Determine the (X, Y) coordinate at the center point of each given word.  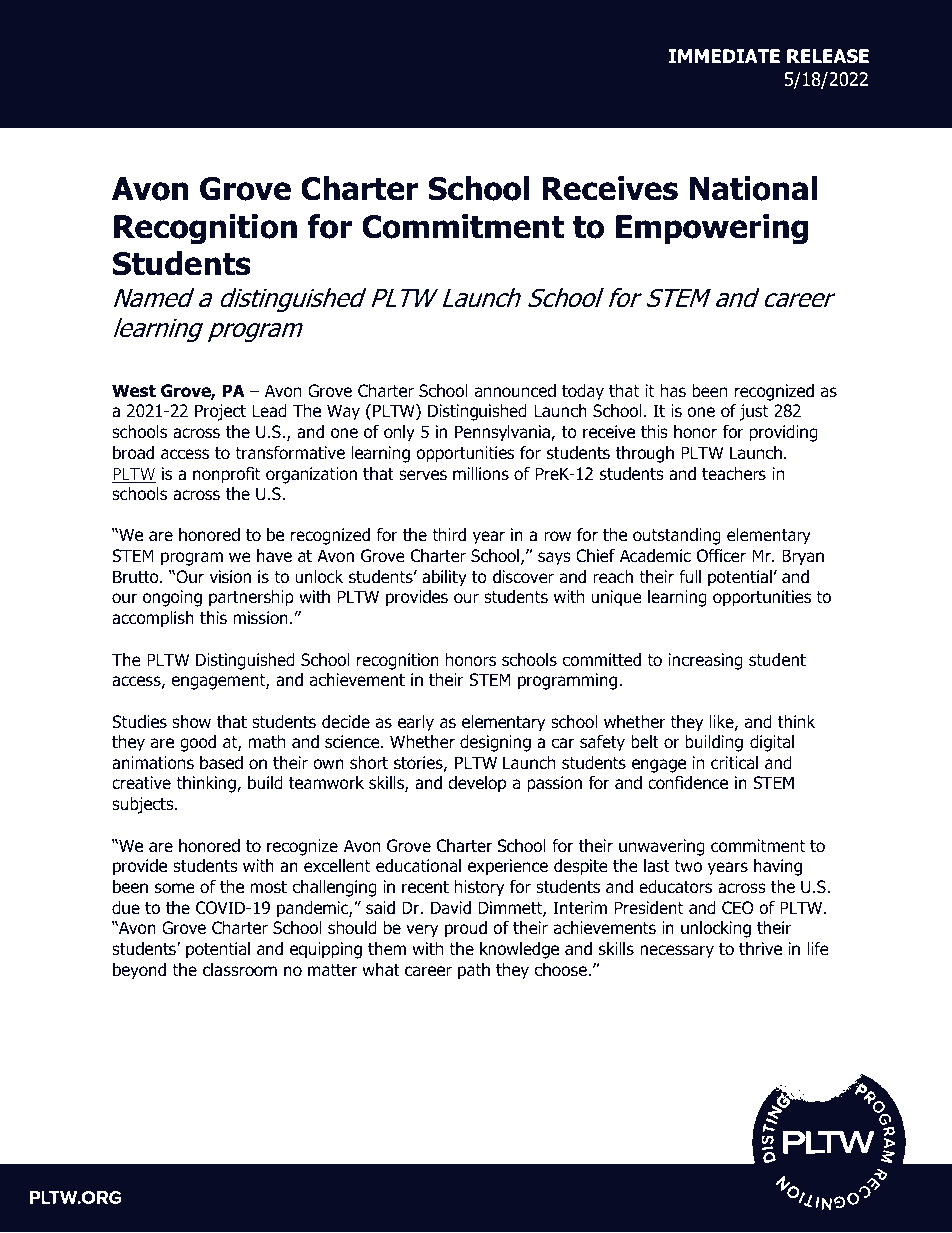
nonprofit (226, 475)
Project (220, 412)
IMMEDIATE (724, 56)
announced (515, 391)
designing (495, 743)
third (449, 535)
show (191, 722)
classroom (240, 970)
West (134, 391)
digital (772, 743)
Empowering (712, 229)
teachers (734, 474)
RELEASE (828, 56)
